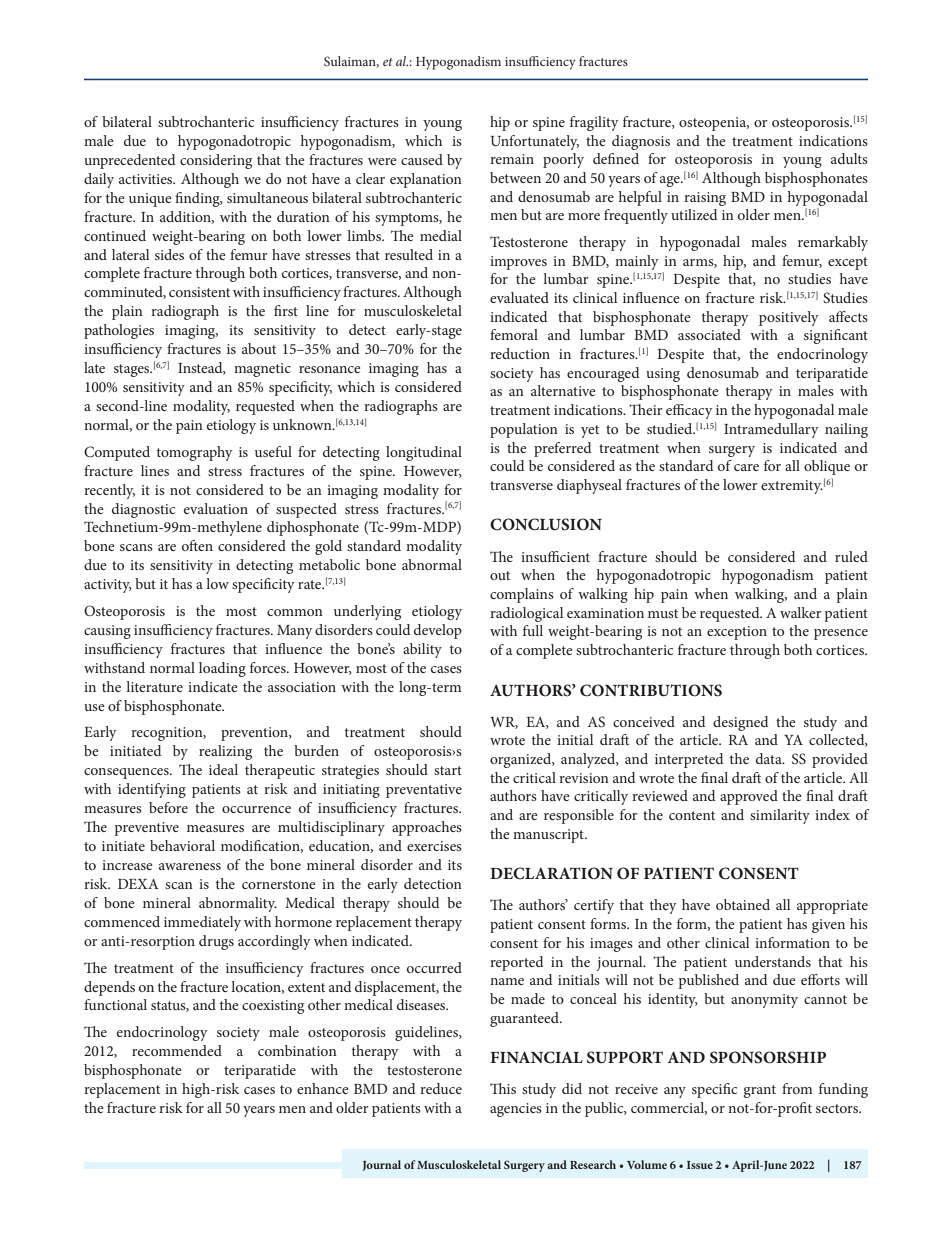 This screenshot has height=1233, width=952. What do you see at coordinates (195, 453) in the screenshot?
I see `tomography` at bounding box center [195, 453].
